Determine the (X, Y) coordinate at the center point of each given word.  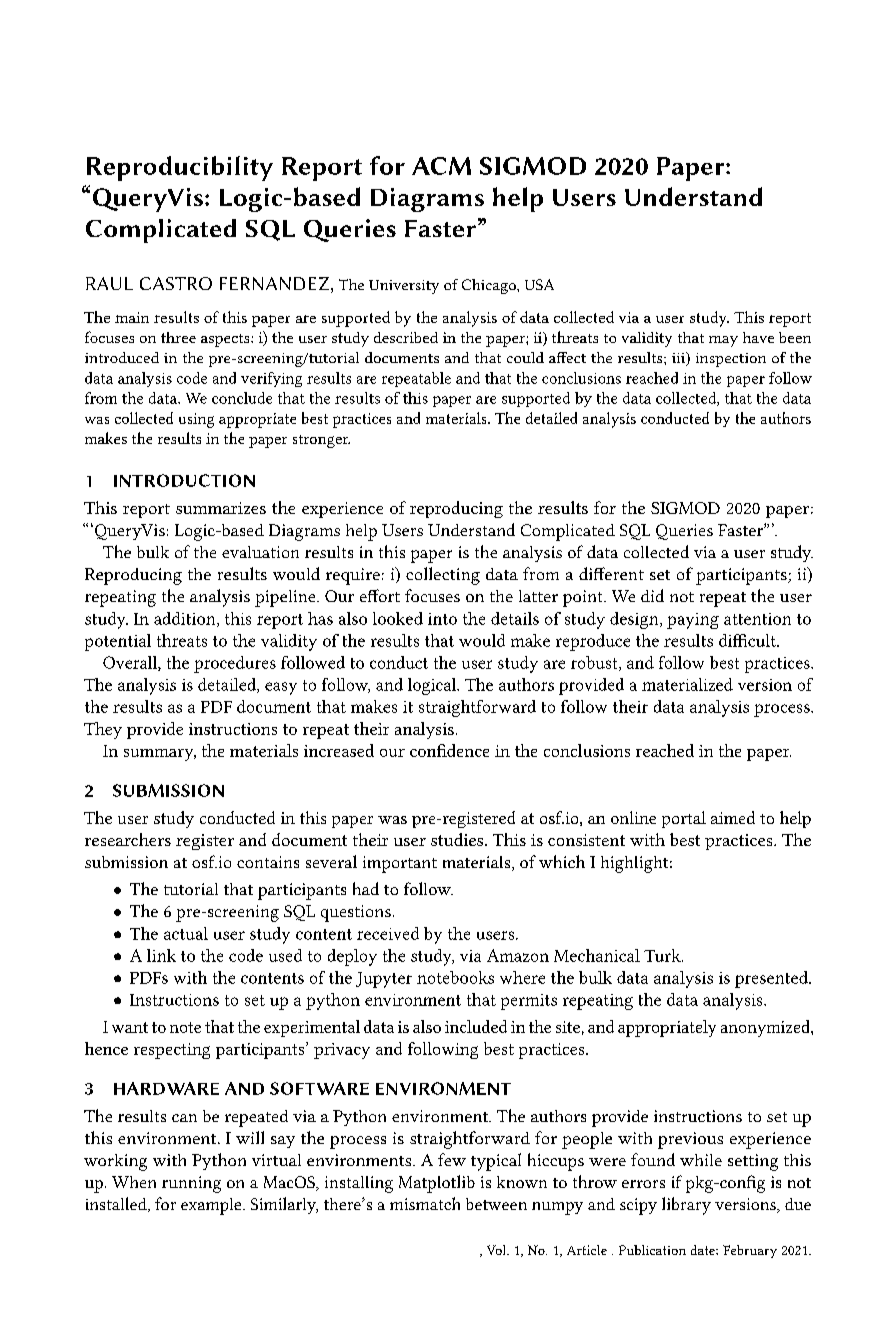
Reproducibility (180, 168)
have (758, 337)
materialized (687, 684)
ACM (441, 166)
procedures (235, 664)
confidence (449, 750)
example (212, 1206)
